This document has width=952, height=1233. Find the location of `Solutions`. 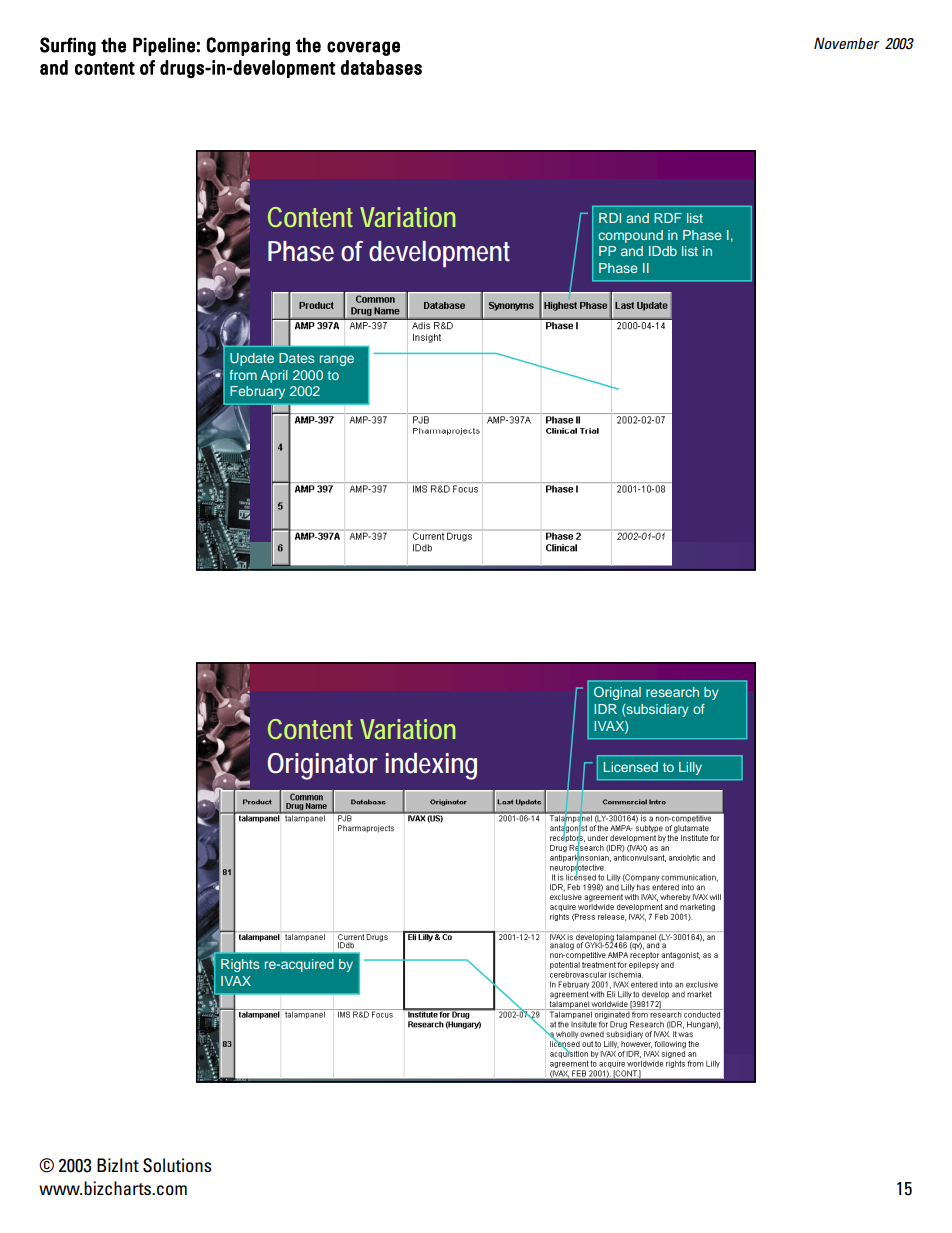

Solutions is located at coordinates (177, 1165).
